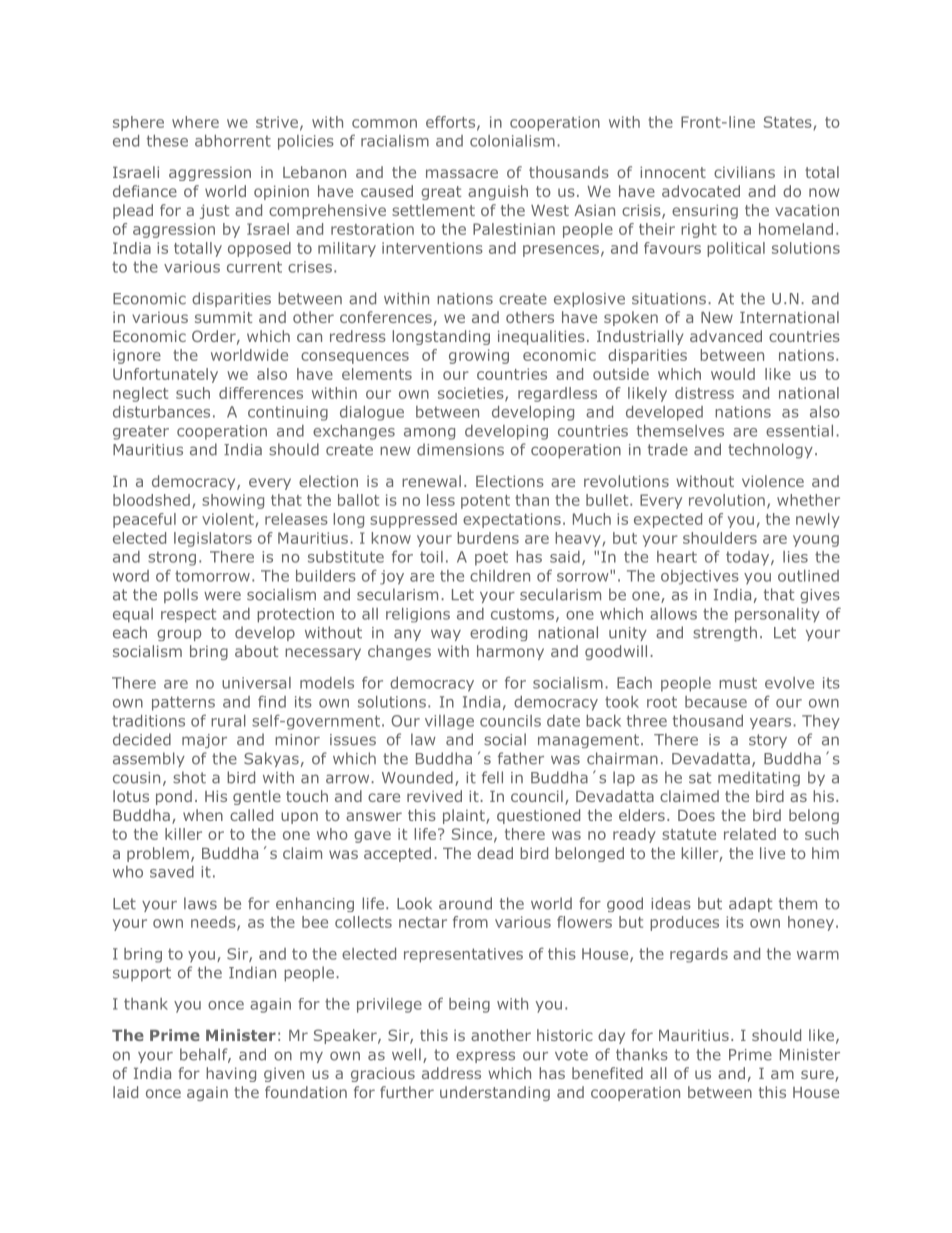 The height and width of the document is (1233, 952). I want to click on must, so click(738, 683).
